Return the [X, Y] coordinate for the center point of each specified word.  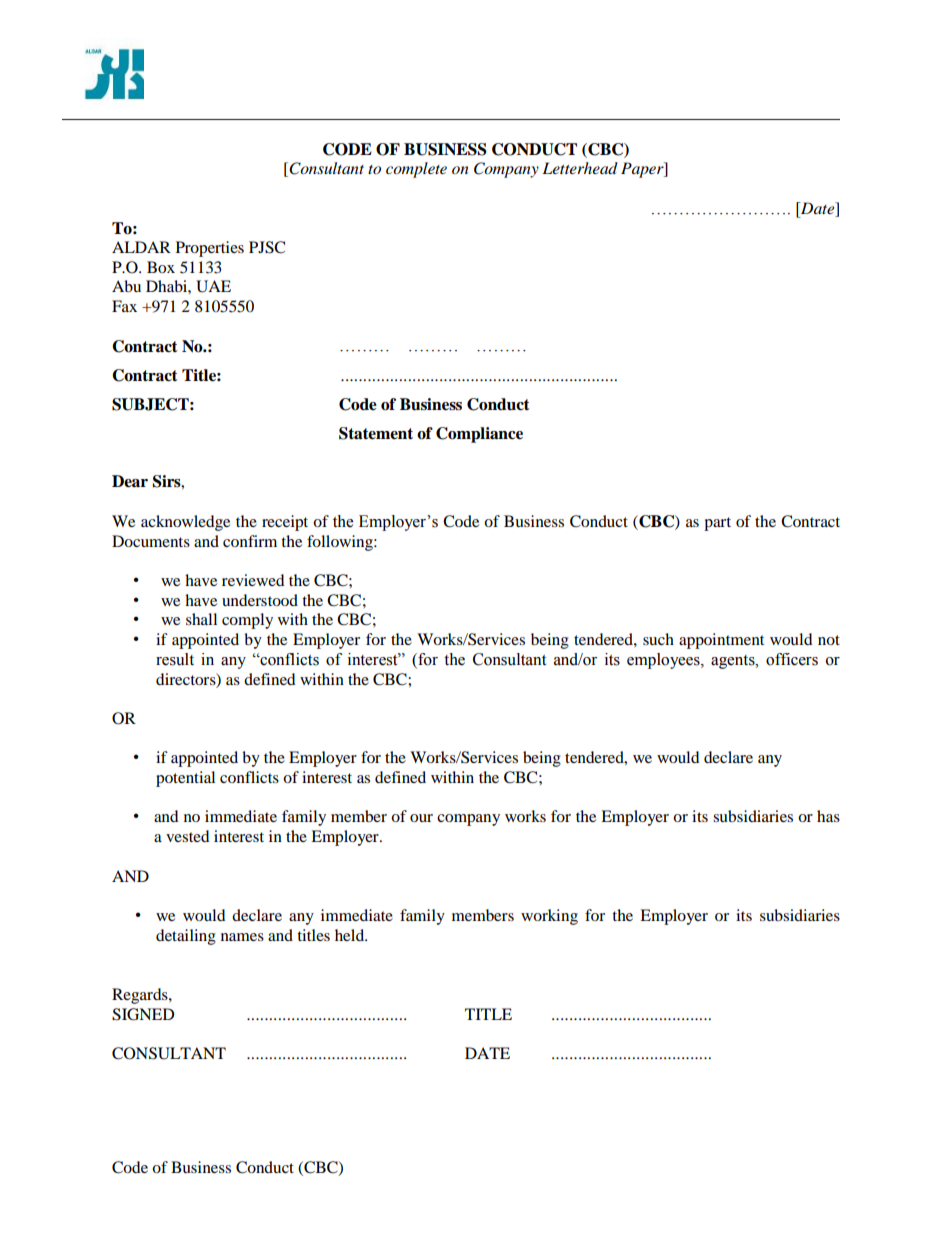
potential [185, 779]
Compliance [479, 435]
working [549, 917]
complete [416, 170]
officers [792, 659]
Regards [141, 996]
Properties [210, 249]
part [717, 524]
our [421, 818]
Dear [130, 481]
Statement [376, 433]
